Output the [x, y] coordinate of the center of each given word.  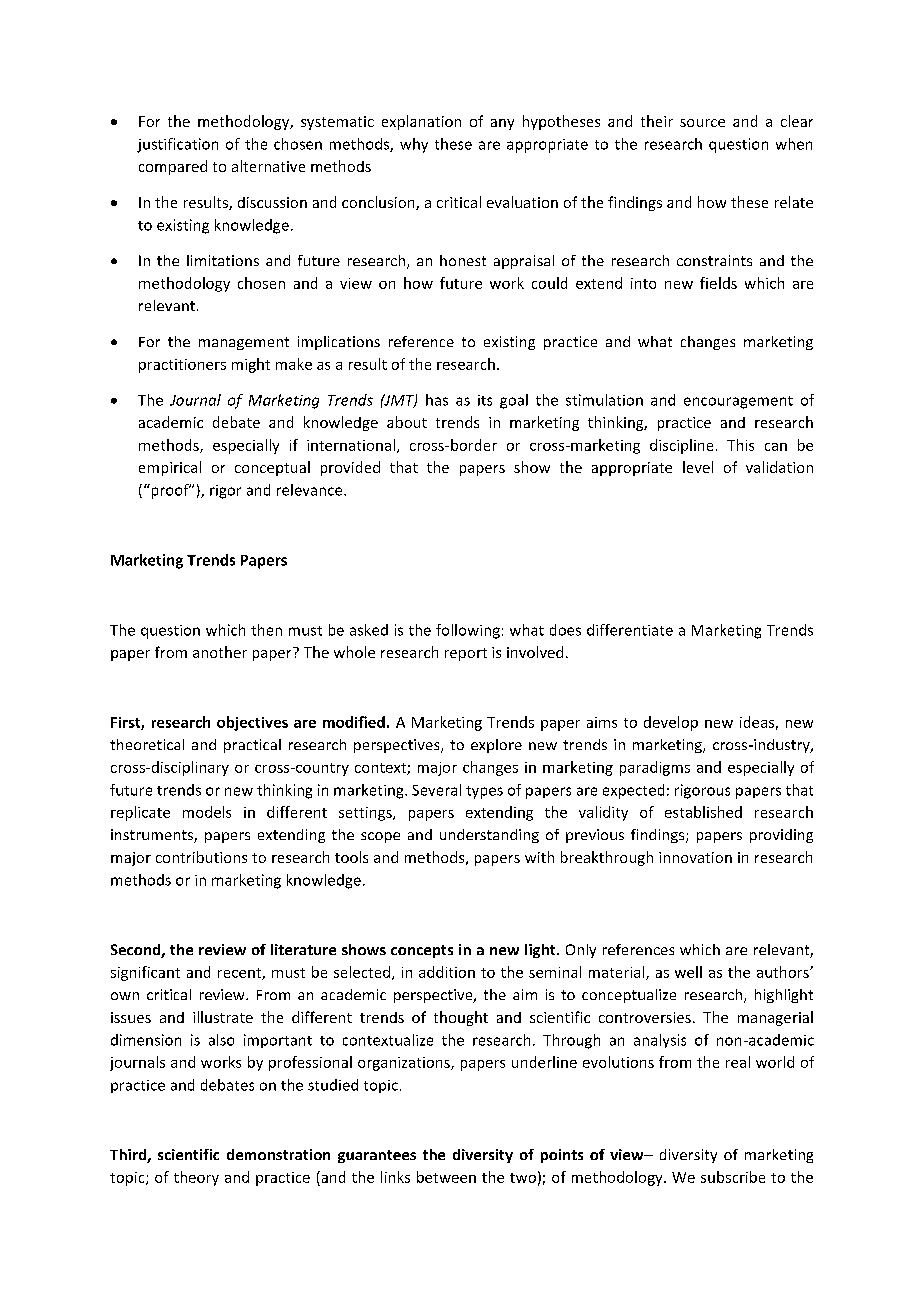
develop [671, 723]
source [702, 123]
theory [196, 1178]
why [414, 145]
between [446, 1177]
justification [177, 145]
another [220, 652]
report [466, 654]
